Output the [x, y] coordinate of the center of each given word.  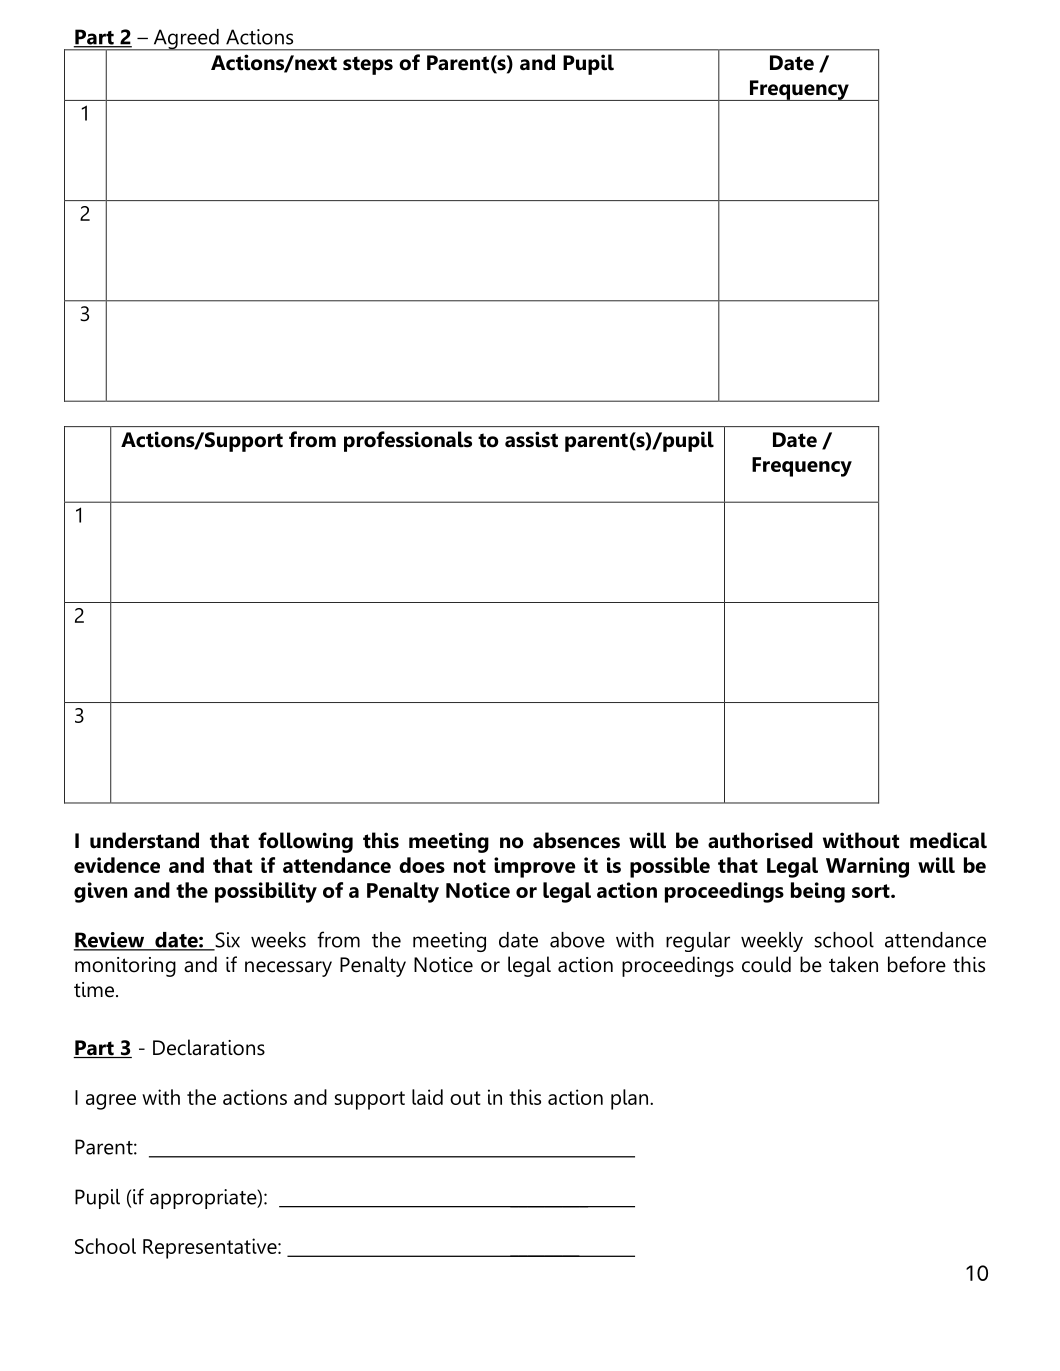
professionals [408, 441]
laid [427, 1097]
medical [948, 840]
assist [531, 439]
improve [534, 867]
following [305, 842]
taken [853, 964]
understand [144, 840]
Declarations [209, 1047]
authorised [760, 840]
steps [368, 65]
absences [576, 840]
